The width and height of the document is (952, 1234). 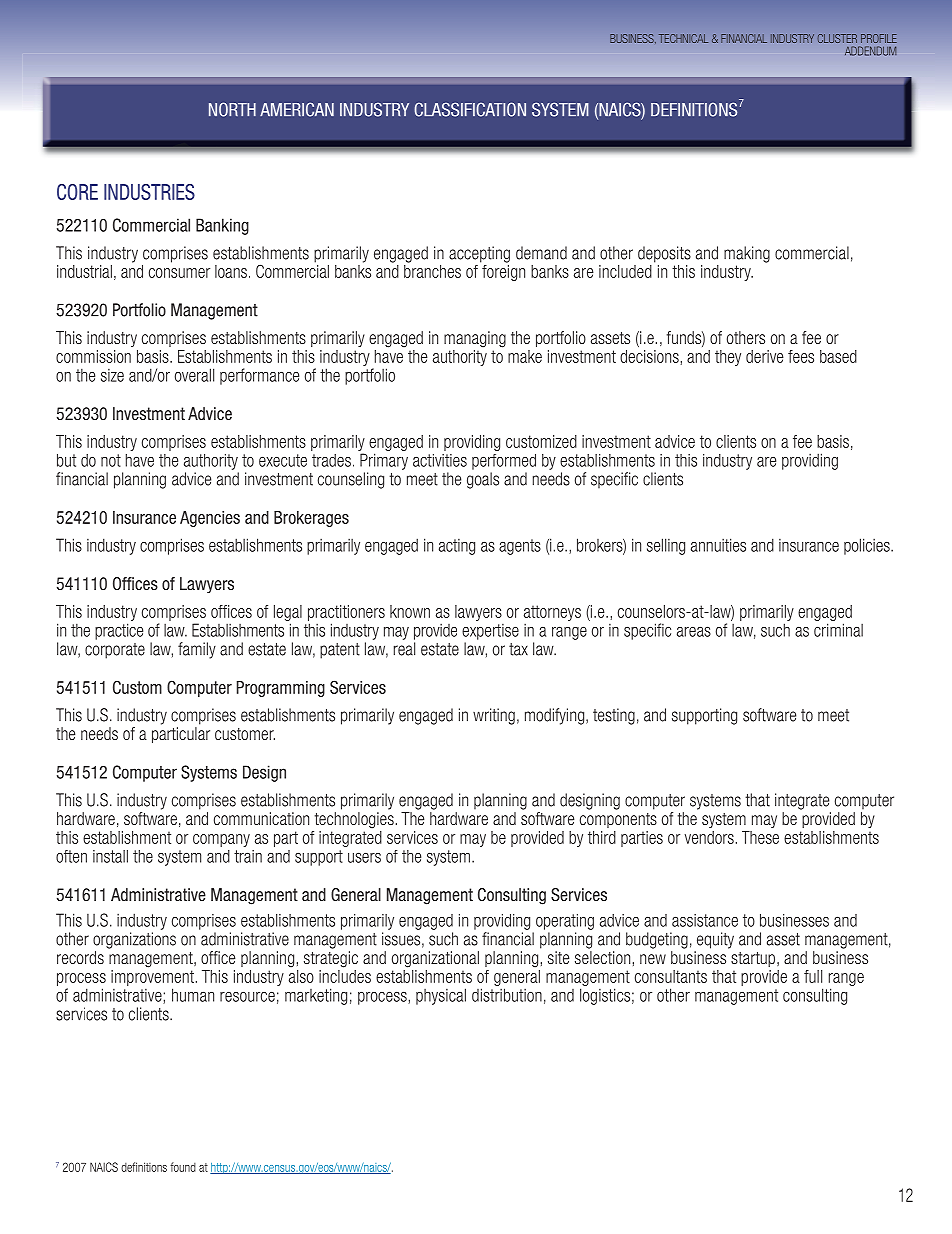 What do you see at coordinates (221, 840) in the document?
I see `company` at bounding box center [221, 840].
